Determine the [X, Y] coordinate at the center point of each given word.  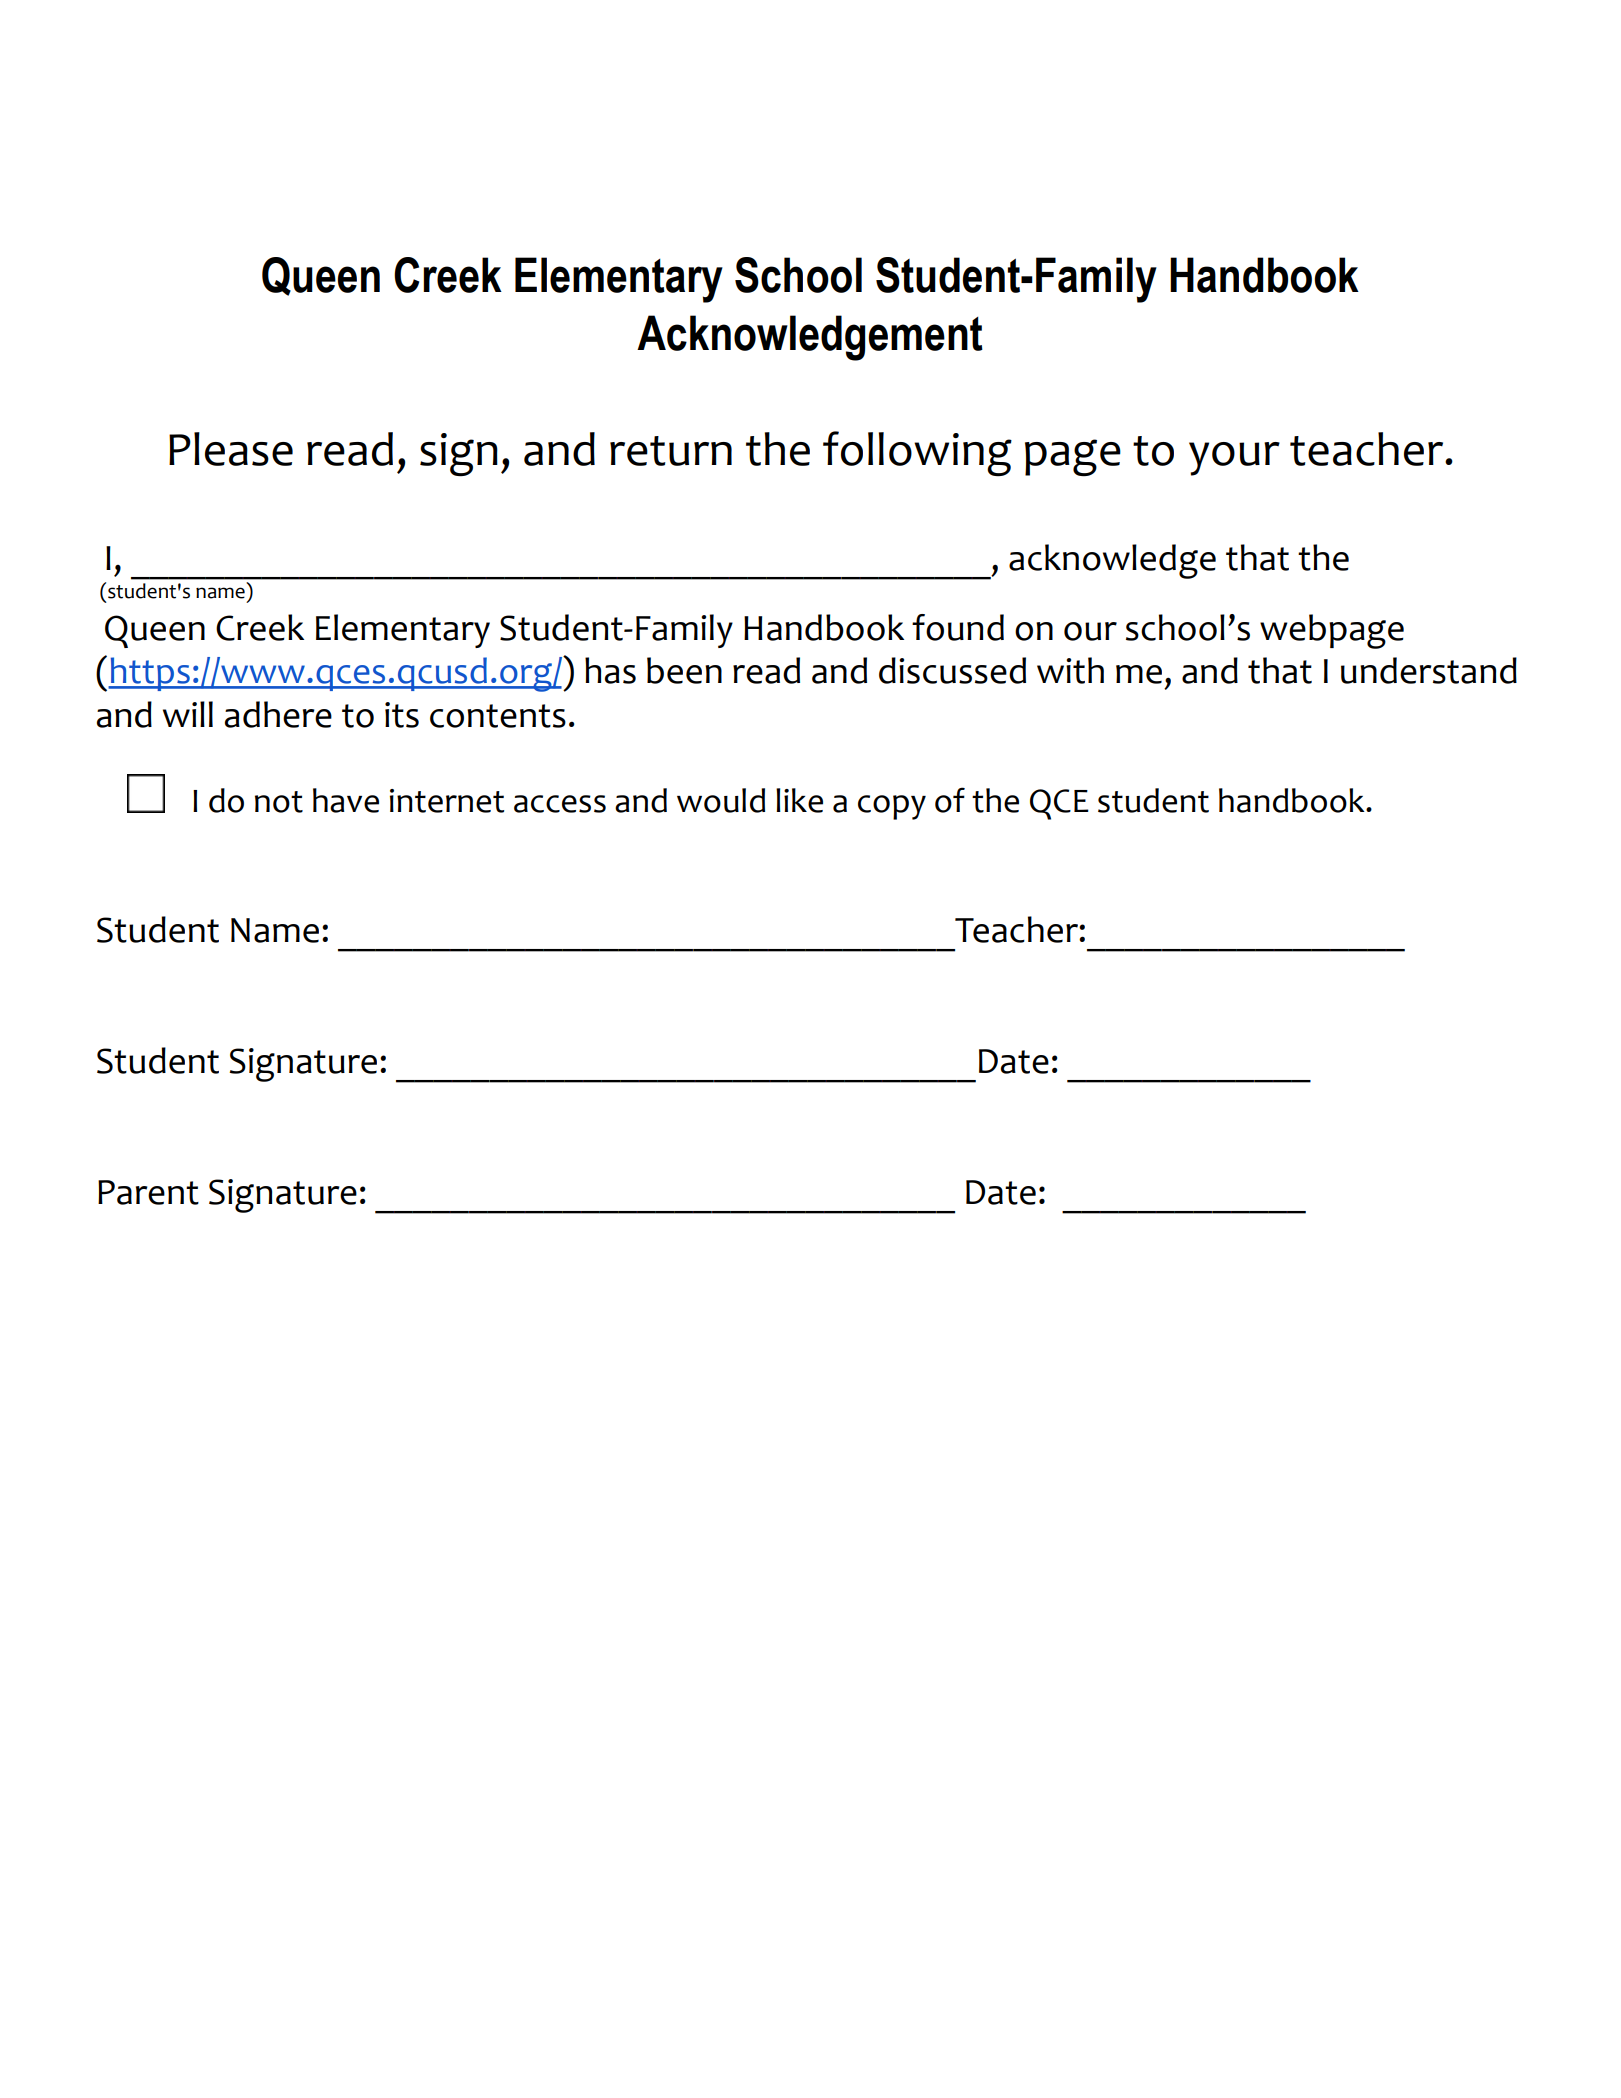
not [279, 802]
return [671, 451]
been [684, 670]
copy [892, 807]
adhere [278, 714]
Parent [148, 1192]
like [799, 800]
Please [231, 449]
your [1234, 459]
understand [1429, 670]
